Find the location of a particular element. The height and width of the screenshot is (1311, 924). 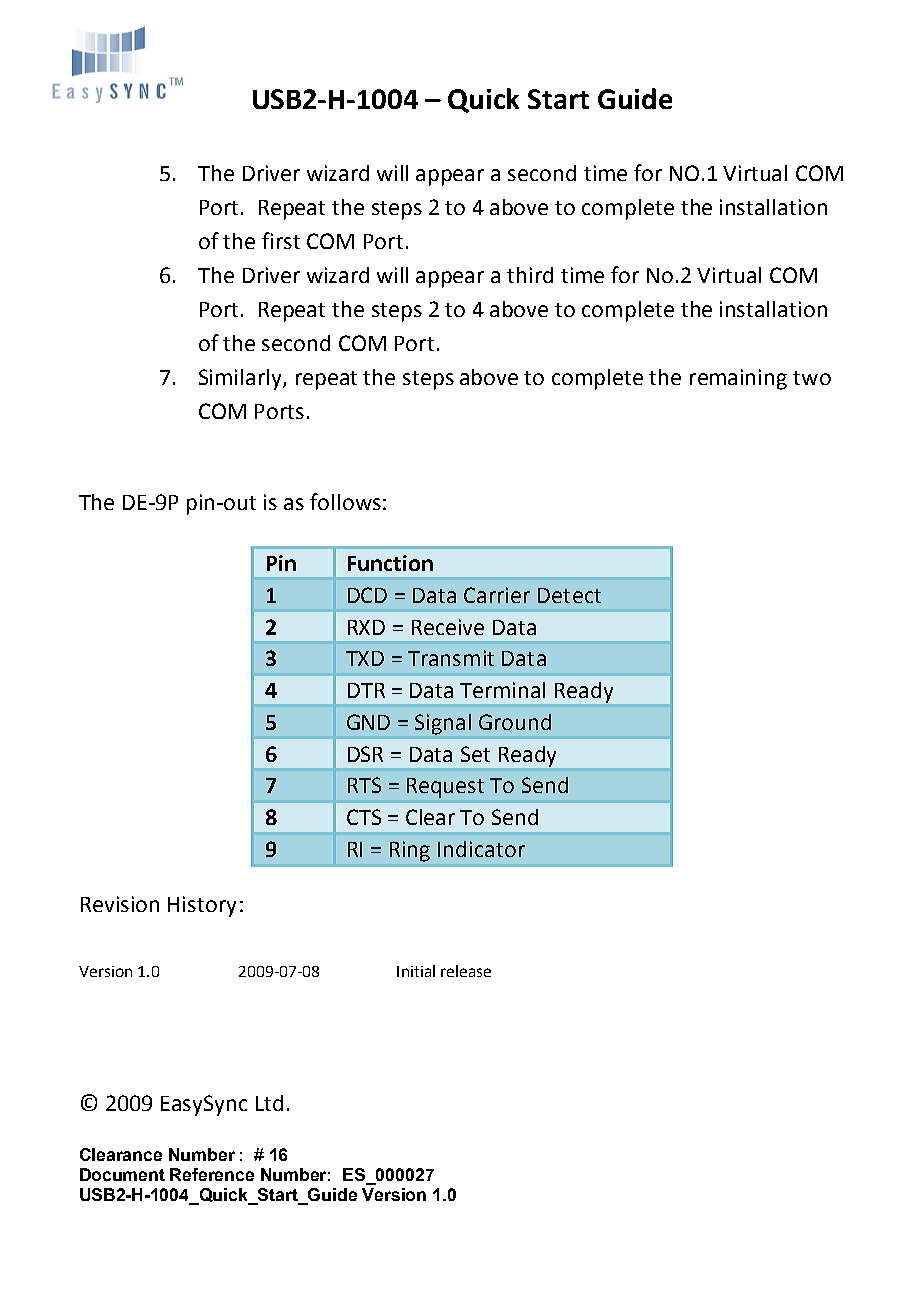

Function is located at coordinates (390, 563).
